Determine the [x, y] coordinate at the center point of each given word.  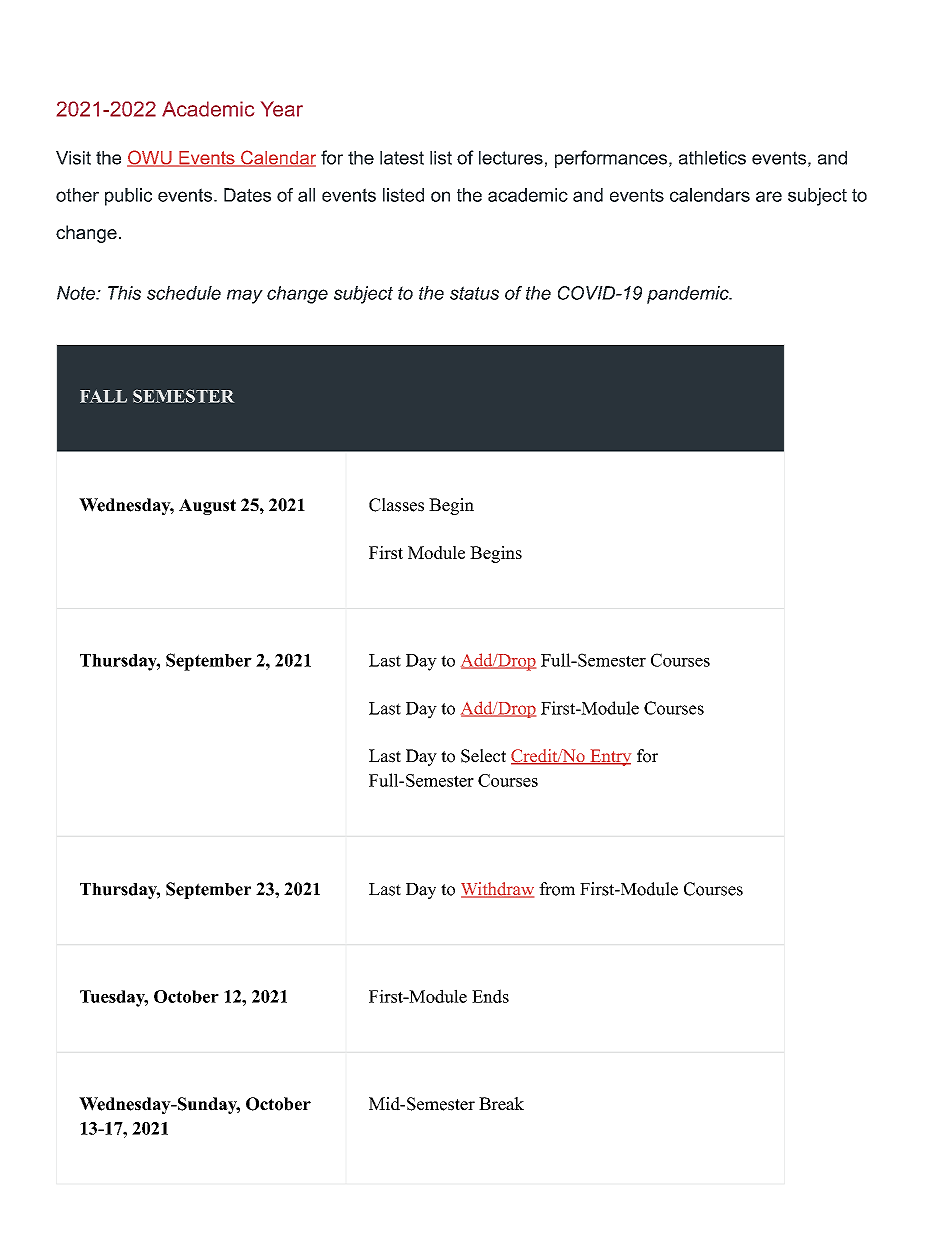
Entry [609, 757]
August [207, 506]
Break [501, 1104]
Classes [396, 505]
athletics [712, 158]
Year [282, 109]
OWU [150, 158]
